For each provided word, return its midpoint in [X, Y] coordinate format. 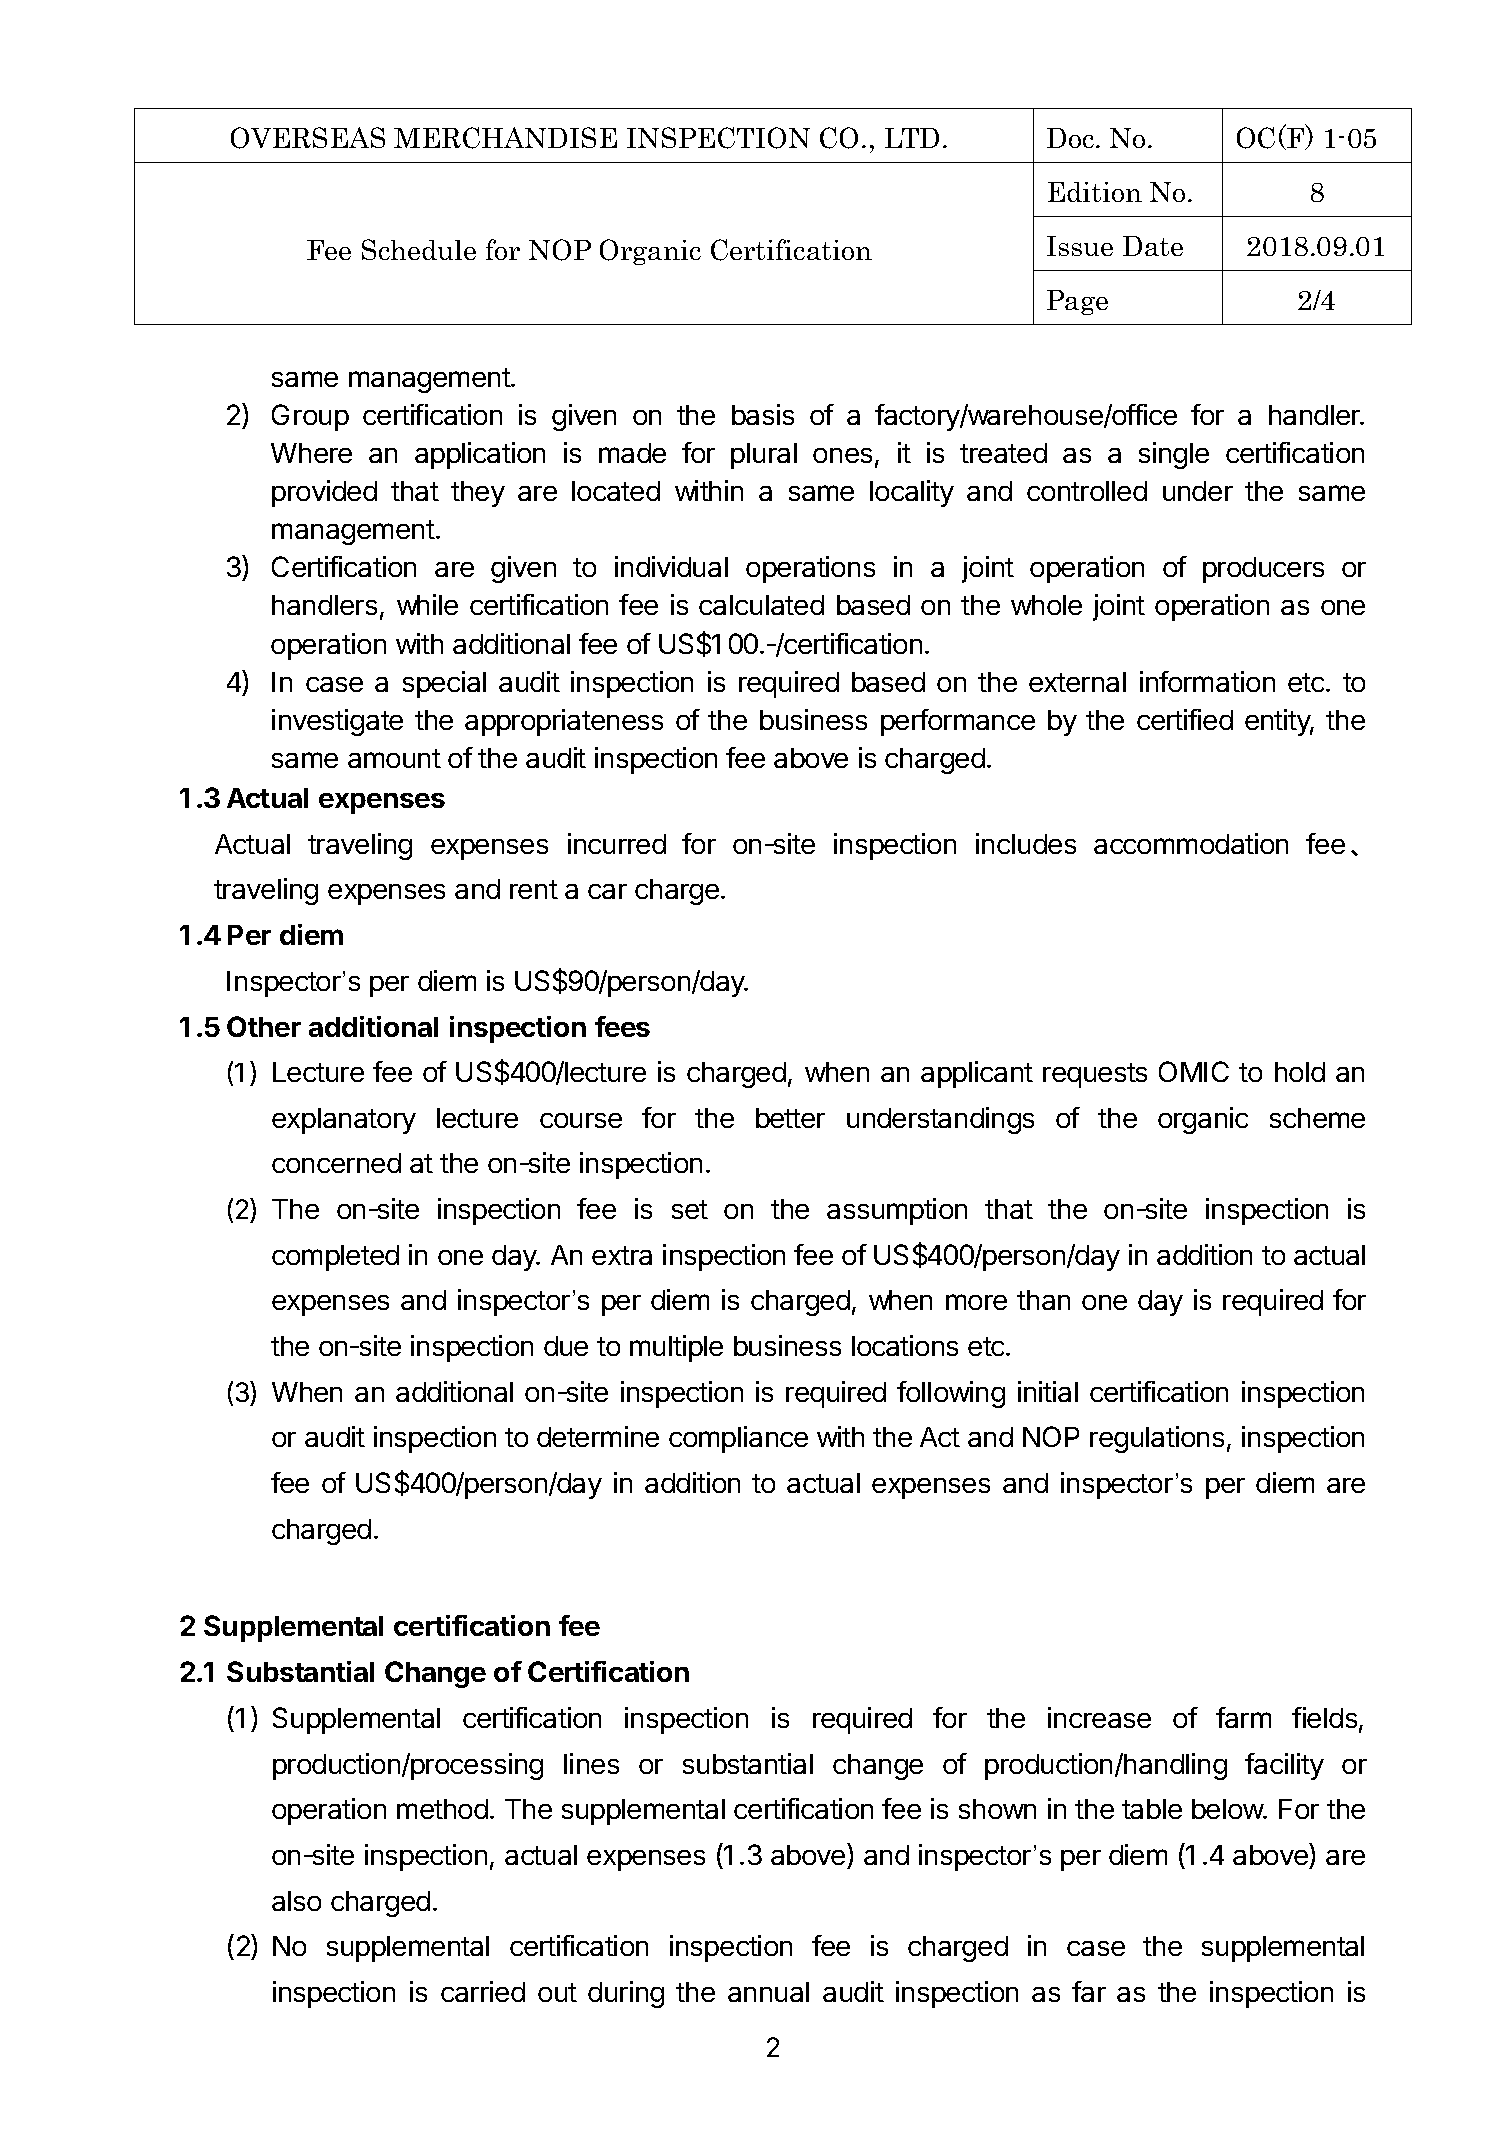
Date [1153, 246]
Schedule [419, 249]
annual [768, 1992]
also [296, 1901]
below [1228, 1809]
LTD [912, 138]
